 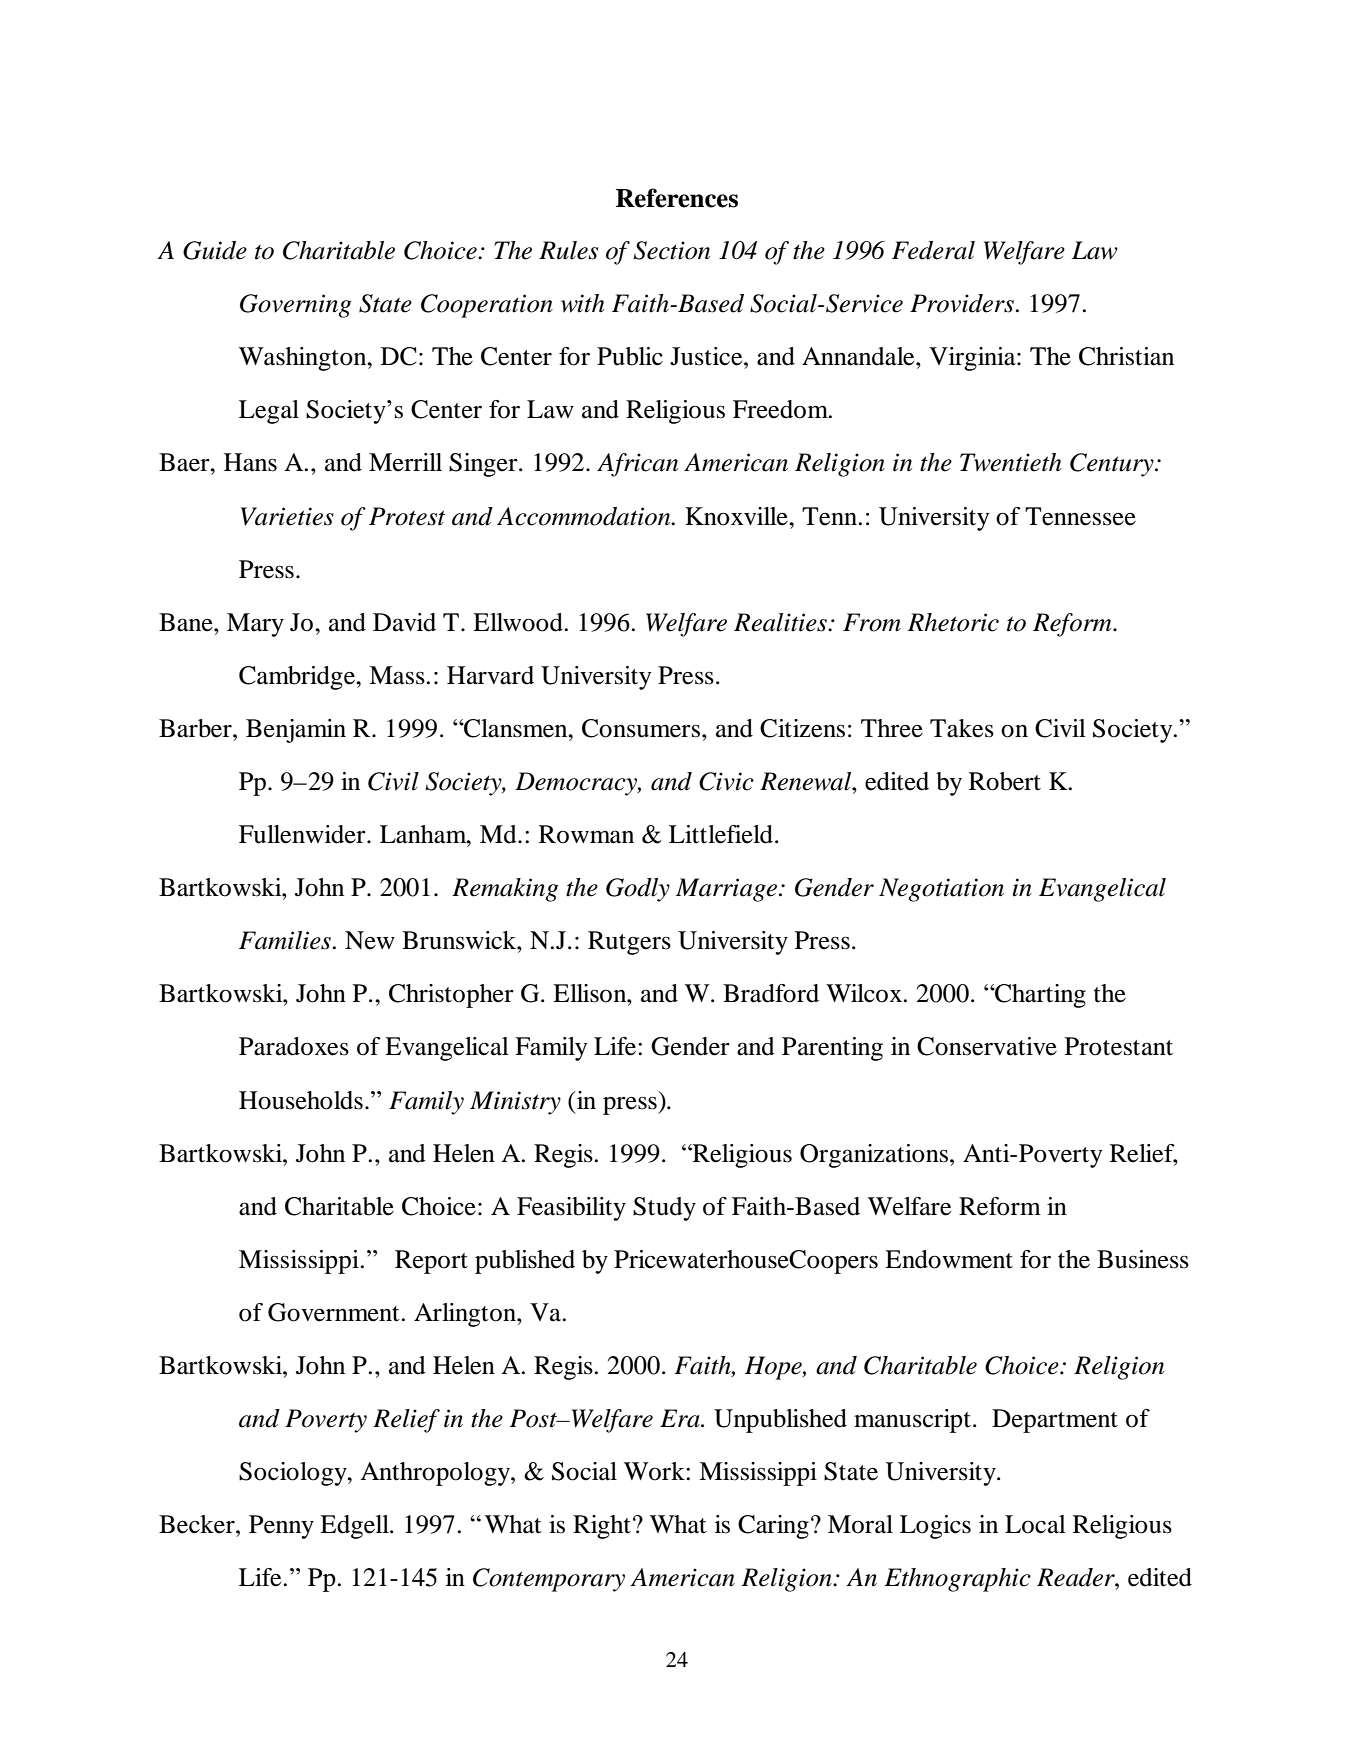 I want to click on Study, so click(x=664, y=1209).
